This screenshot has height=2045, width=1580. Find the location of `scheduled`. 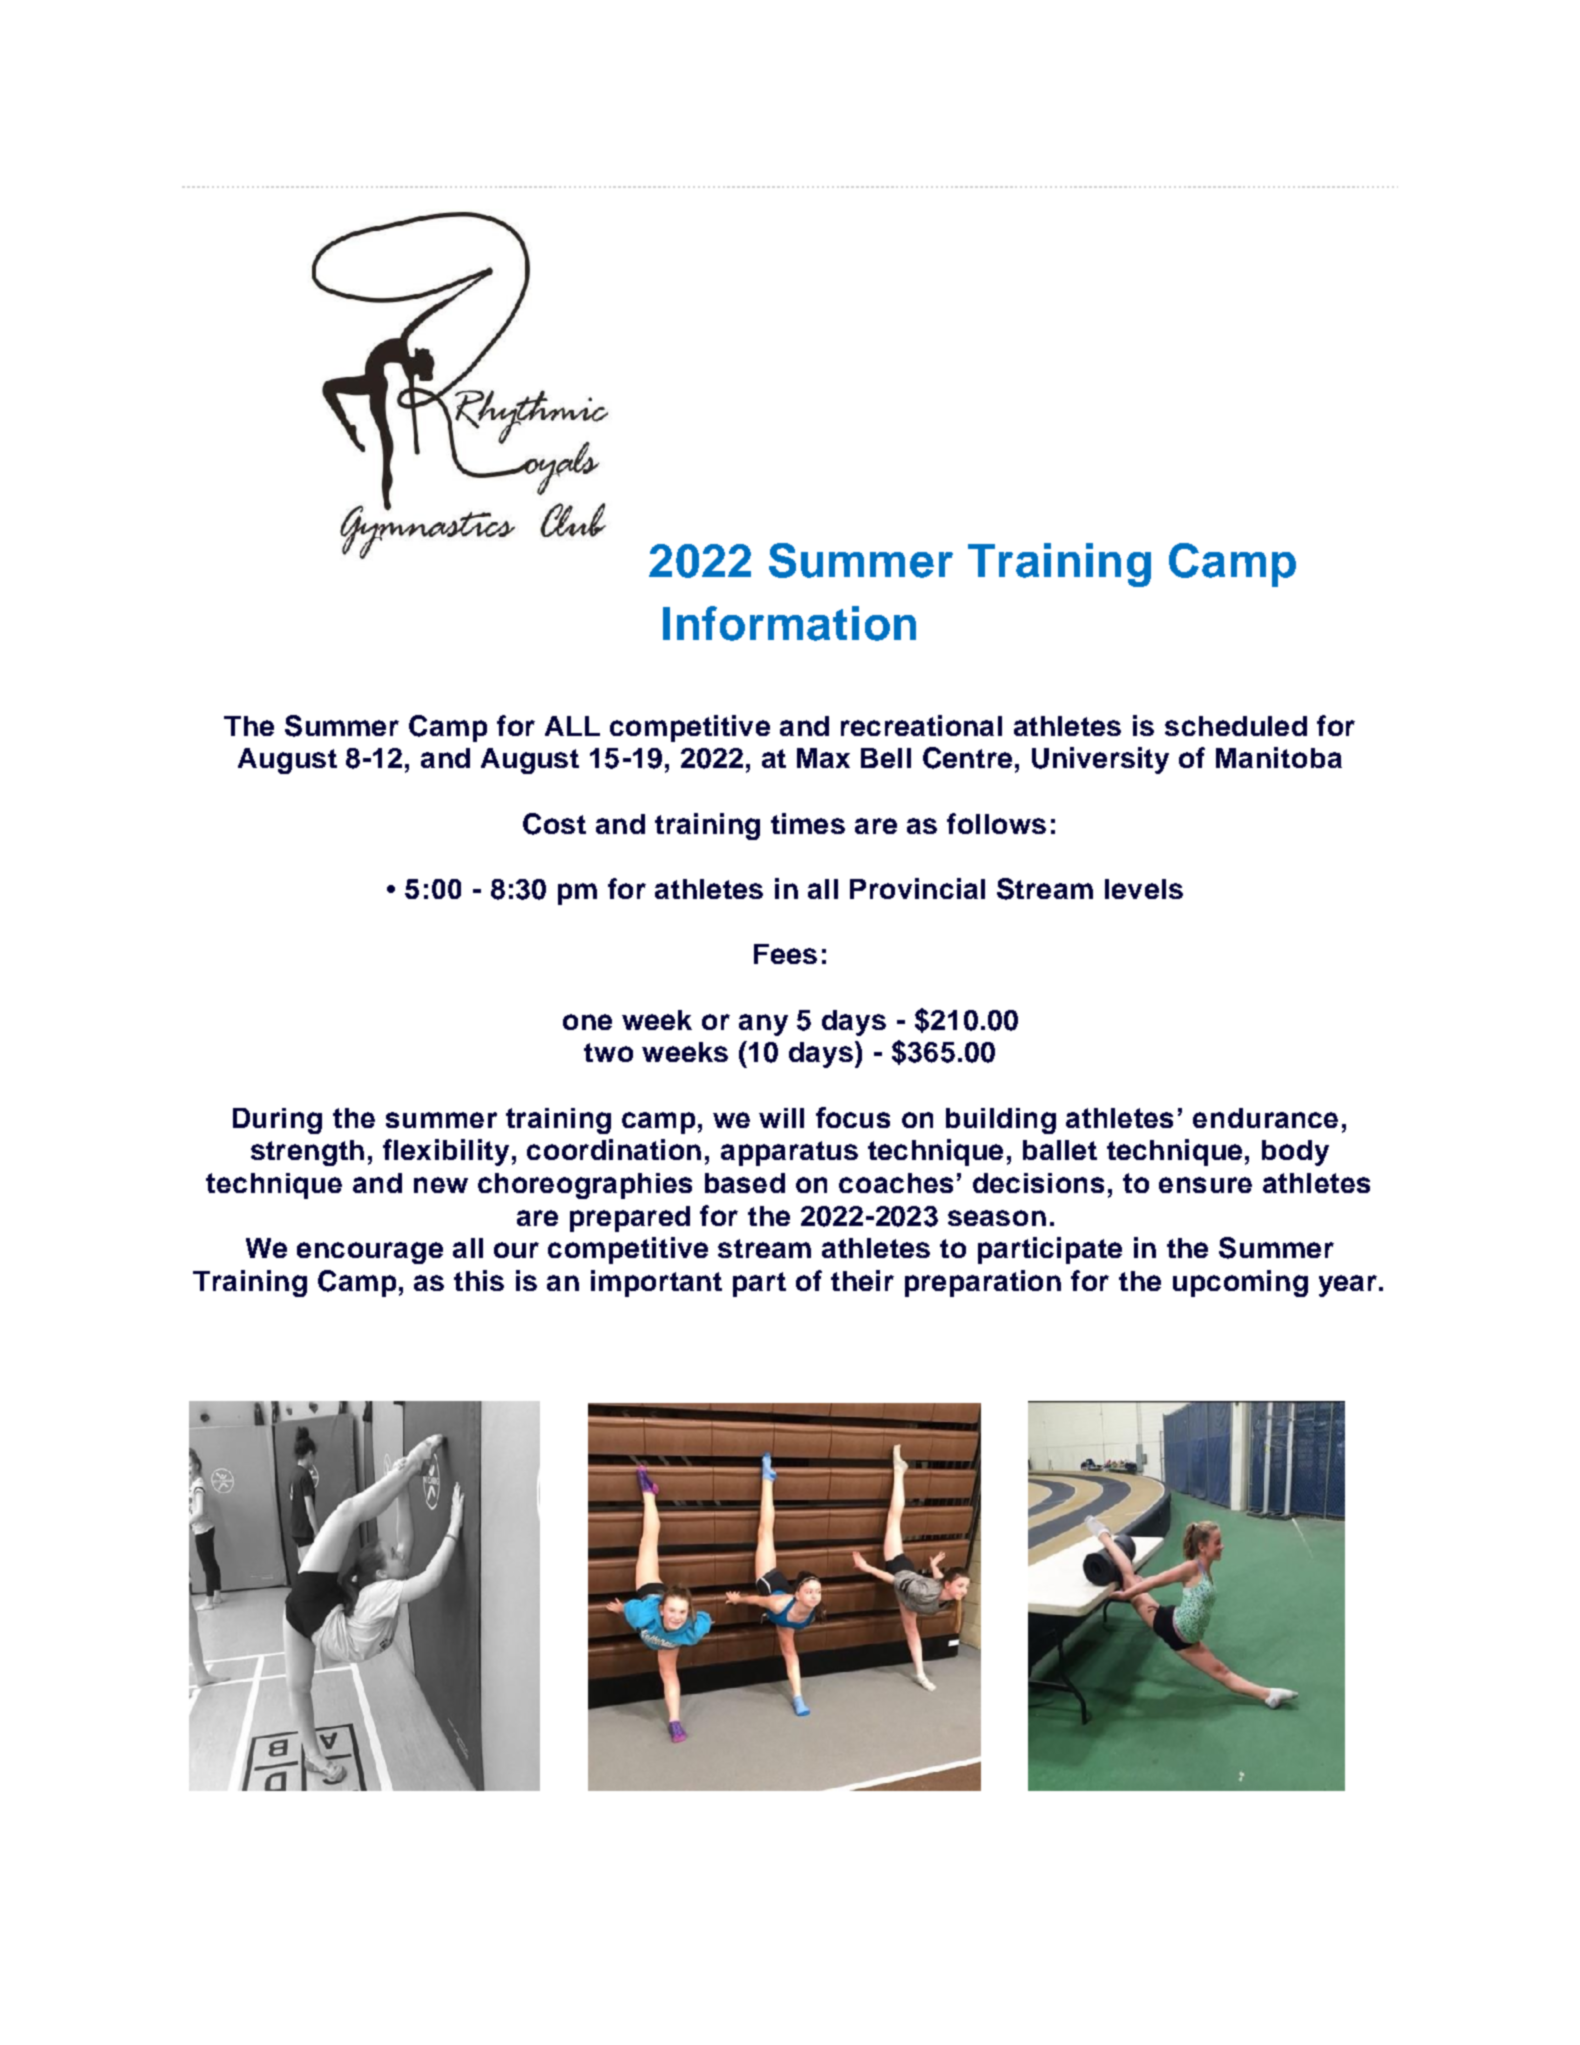

scheduled is located at coordinates (1236, 726).
